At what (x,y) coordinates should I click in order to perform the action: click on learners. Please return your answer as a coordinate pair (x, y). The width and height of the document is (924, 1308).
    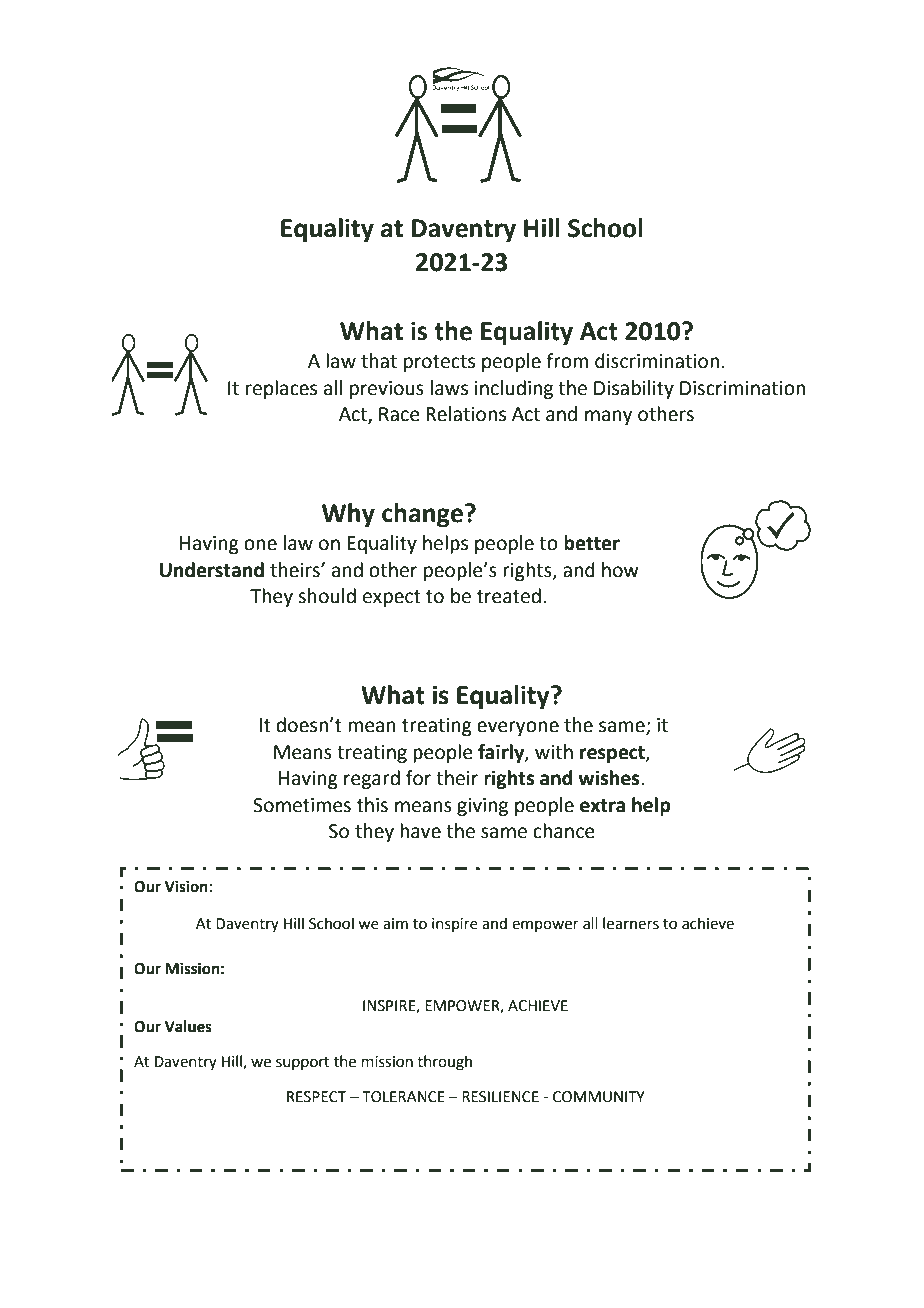
    Looking at the image, I should click on (631, 923).
